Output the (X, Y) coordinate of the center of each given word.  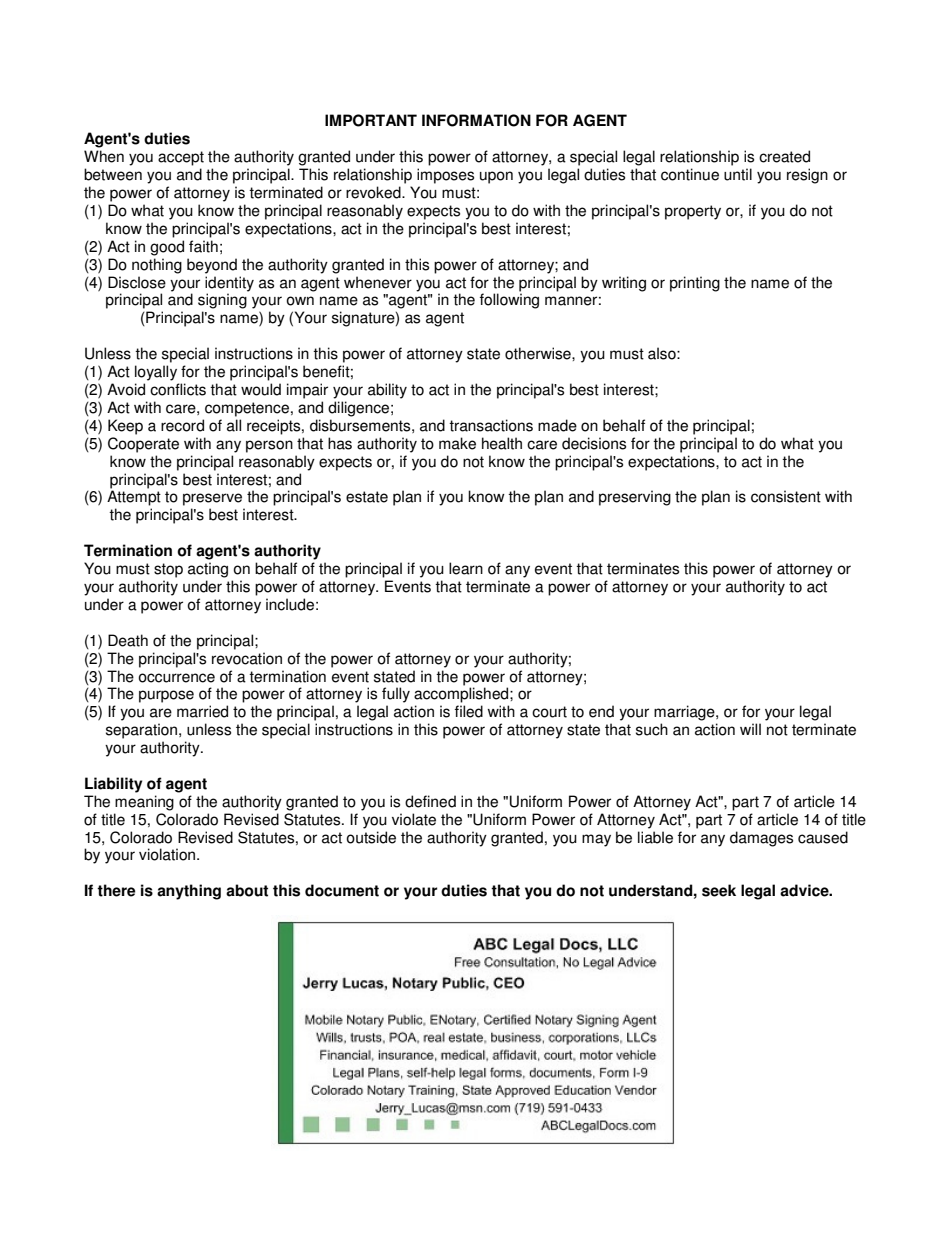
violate (414, 819)
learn (466, 568)
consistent (786, 496)
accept (181, 158)
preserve (212, 499)
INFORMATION (476, 120)
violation (168, 854)
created (784, 156)
